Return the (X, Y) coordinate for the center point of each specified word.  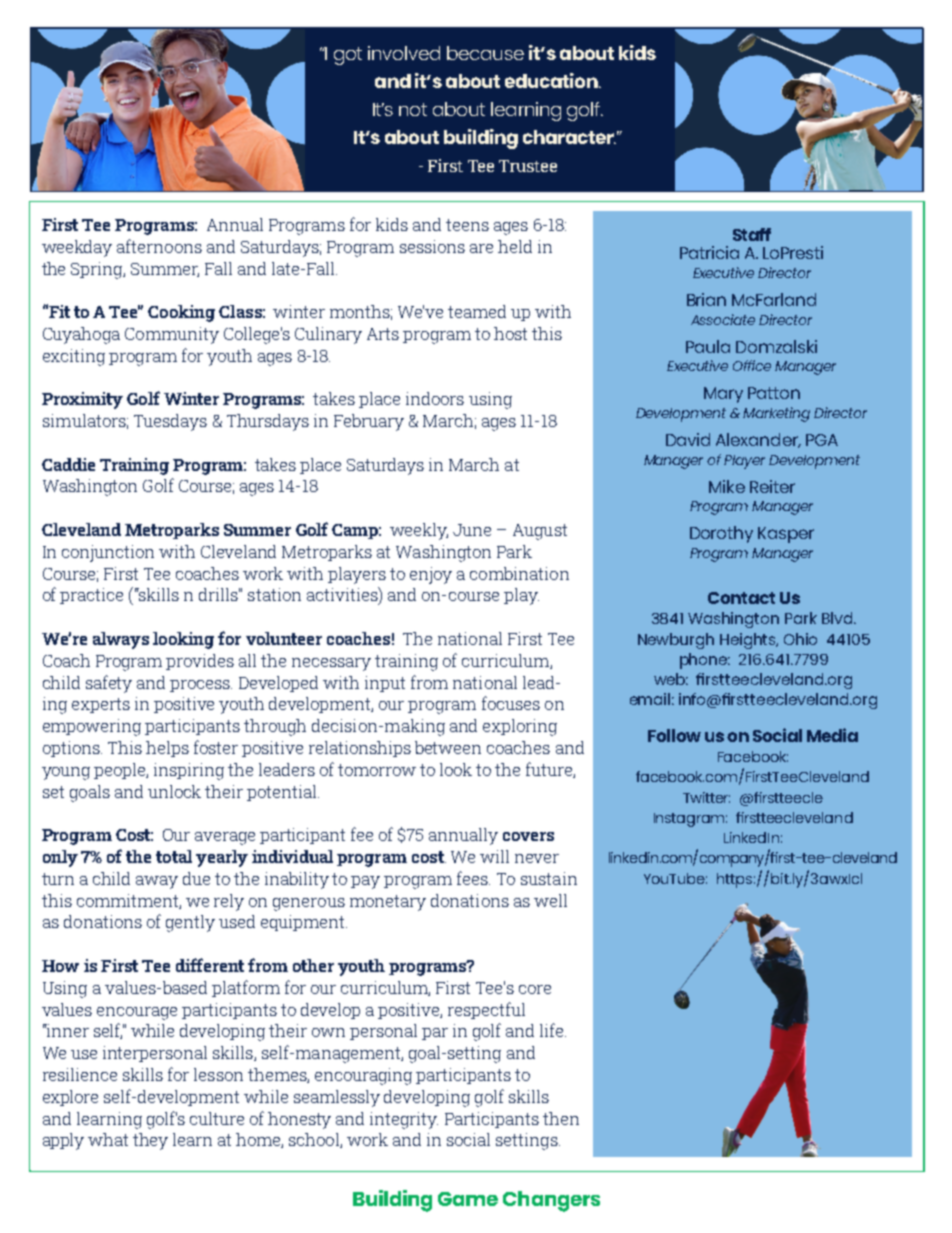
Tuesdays (170, 422)
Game (468, 1199)
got (348, 56)
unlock (174, 791)
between (448, 747)
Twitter (706, 797)
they (150, 1141)
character (569, 137)
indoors (435, 398)
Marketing (776, 414)
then (561, 1118)
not (413, 109)
